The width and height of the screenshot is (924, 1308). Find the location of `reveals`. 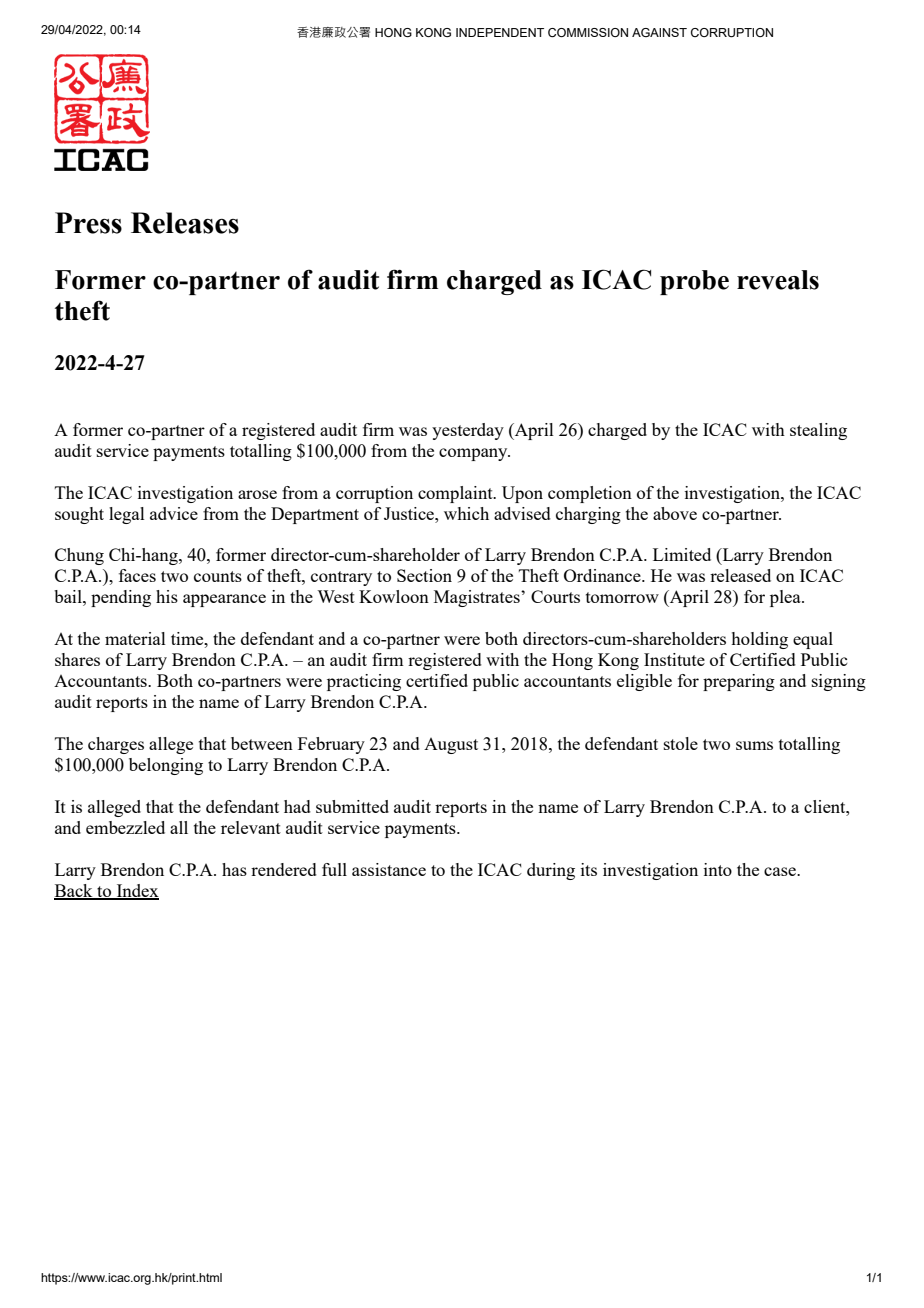

reveals is located at coordinates (778, 280).
